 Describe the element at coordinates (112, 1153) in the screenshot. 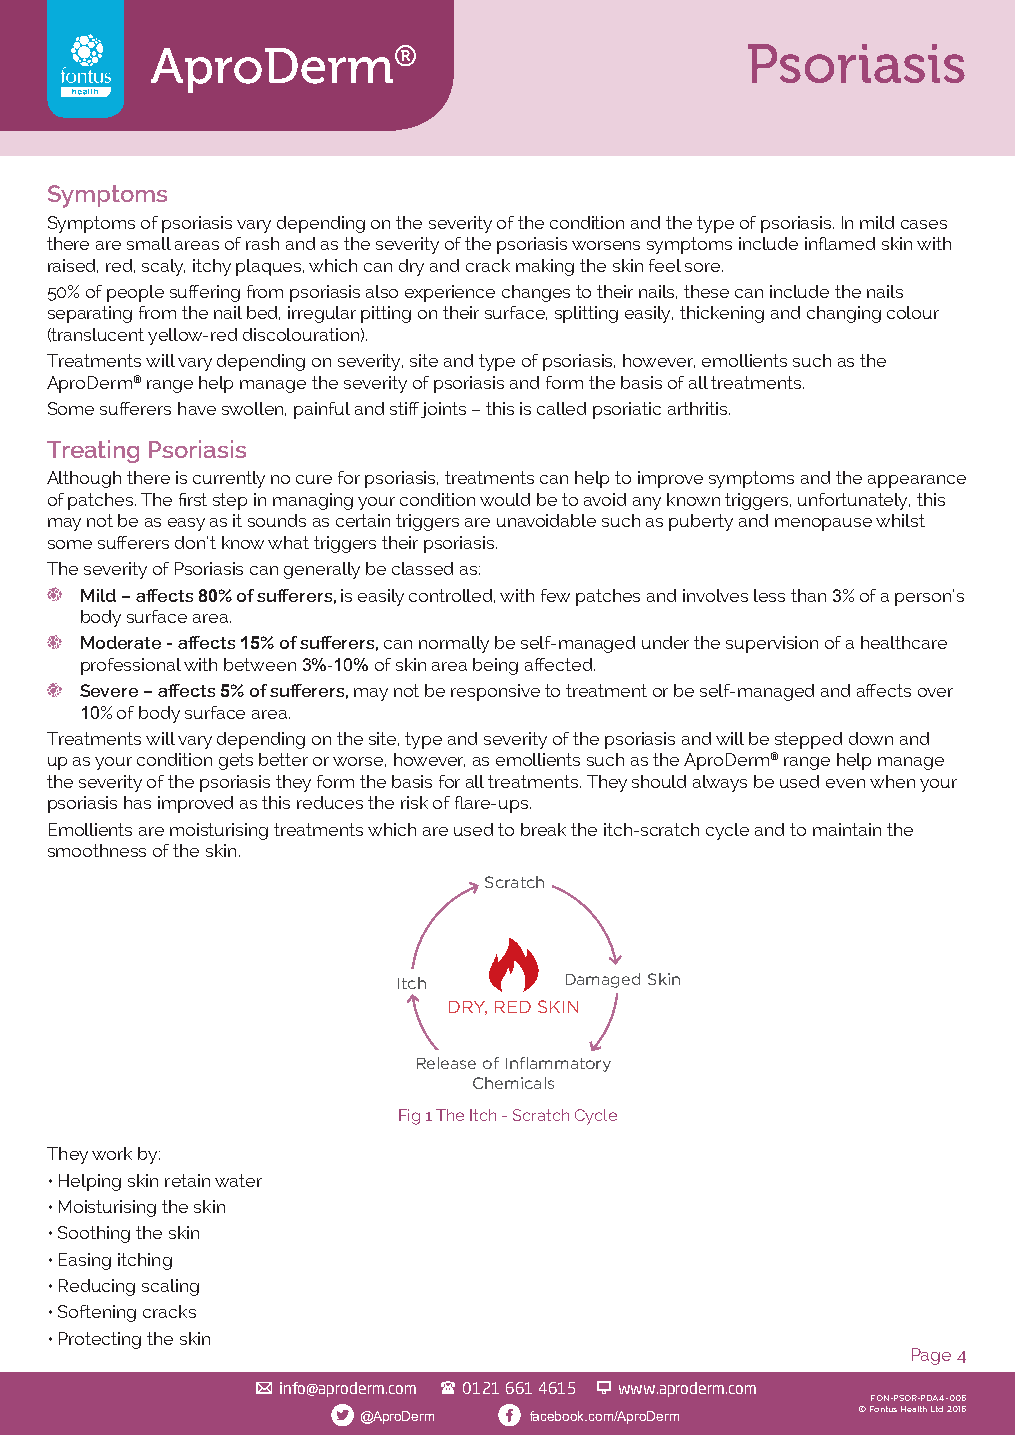

I see `work` at that location.
